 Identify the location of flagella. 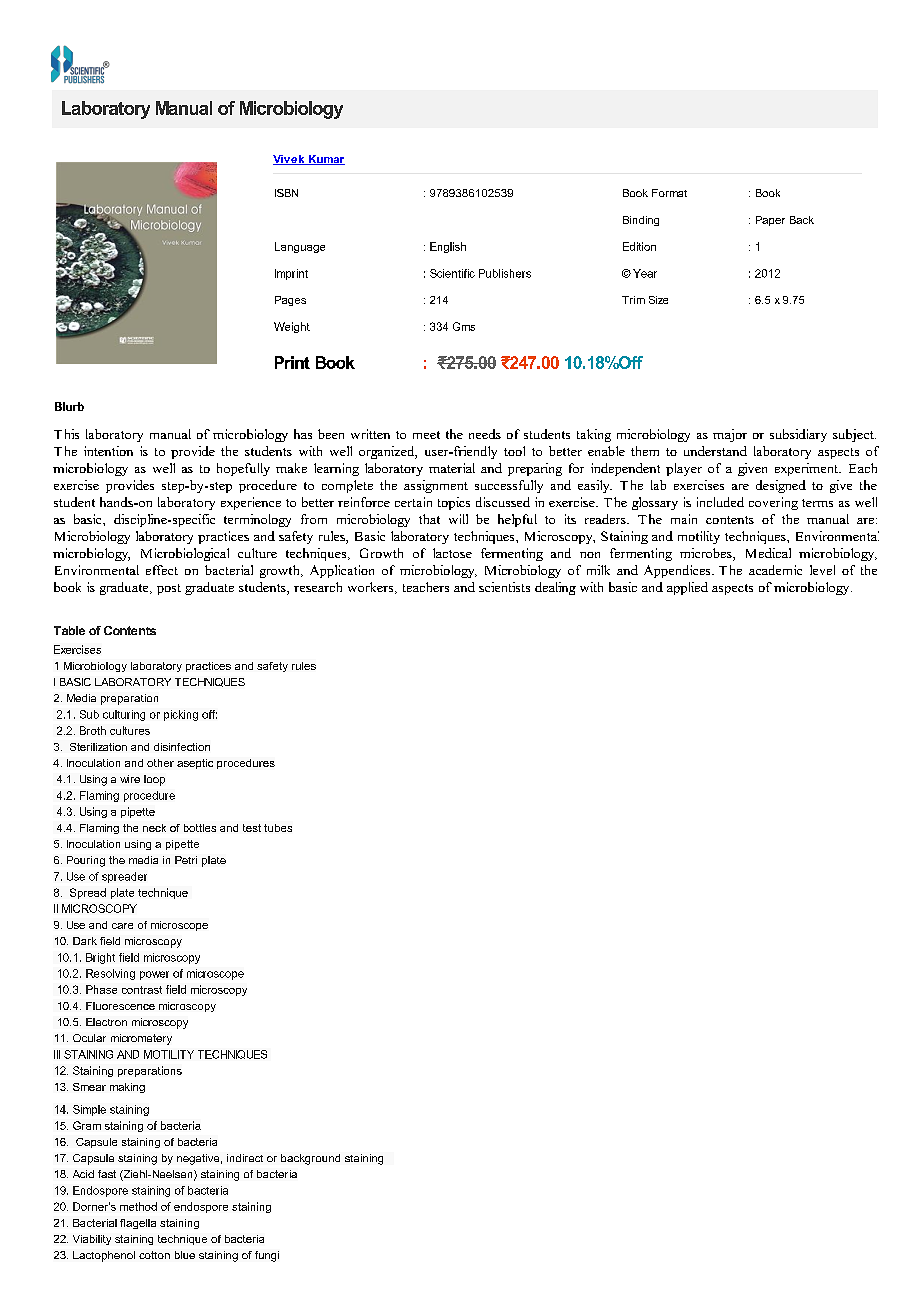
(138, 1224).
